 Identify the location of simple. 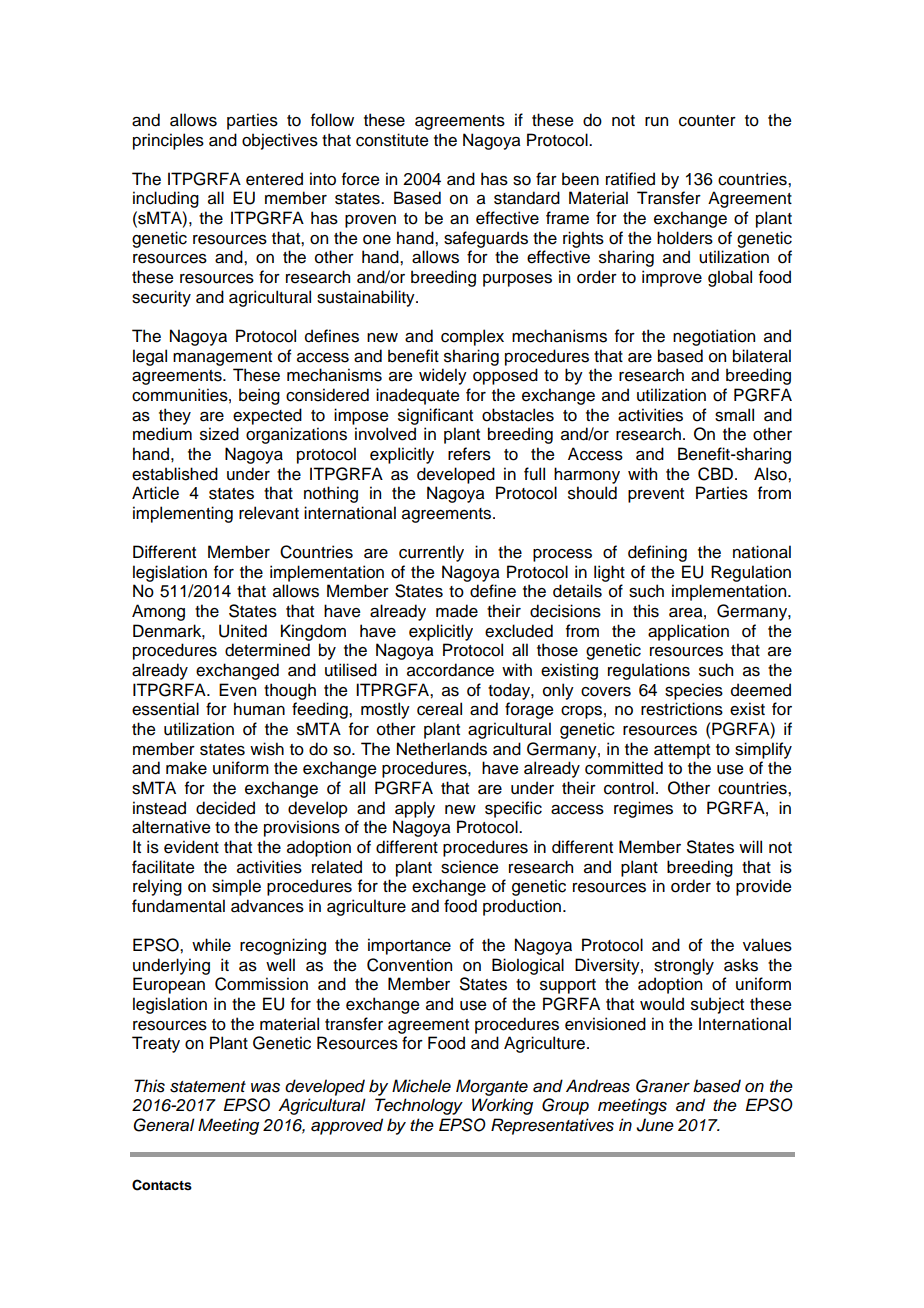
(236, 887).
